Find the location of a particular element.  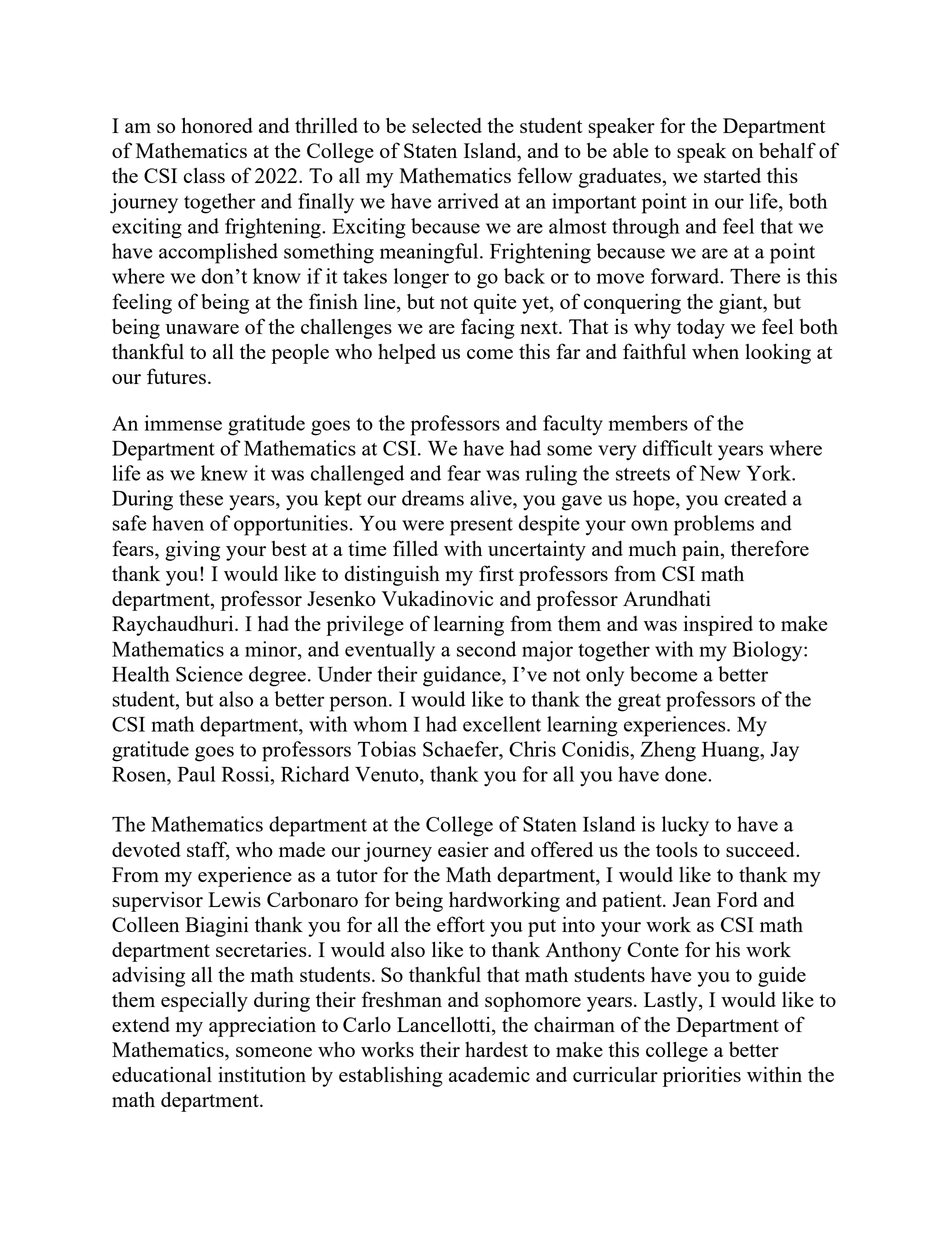

priorities is located at coordinates (702, 1077).
